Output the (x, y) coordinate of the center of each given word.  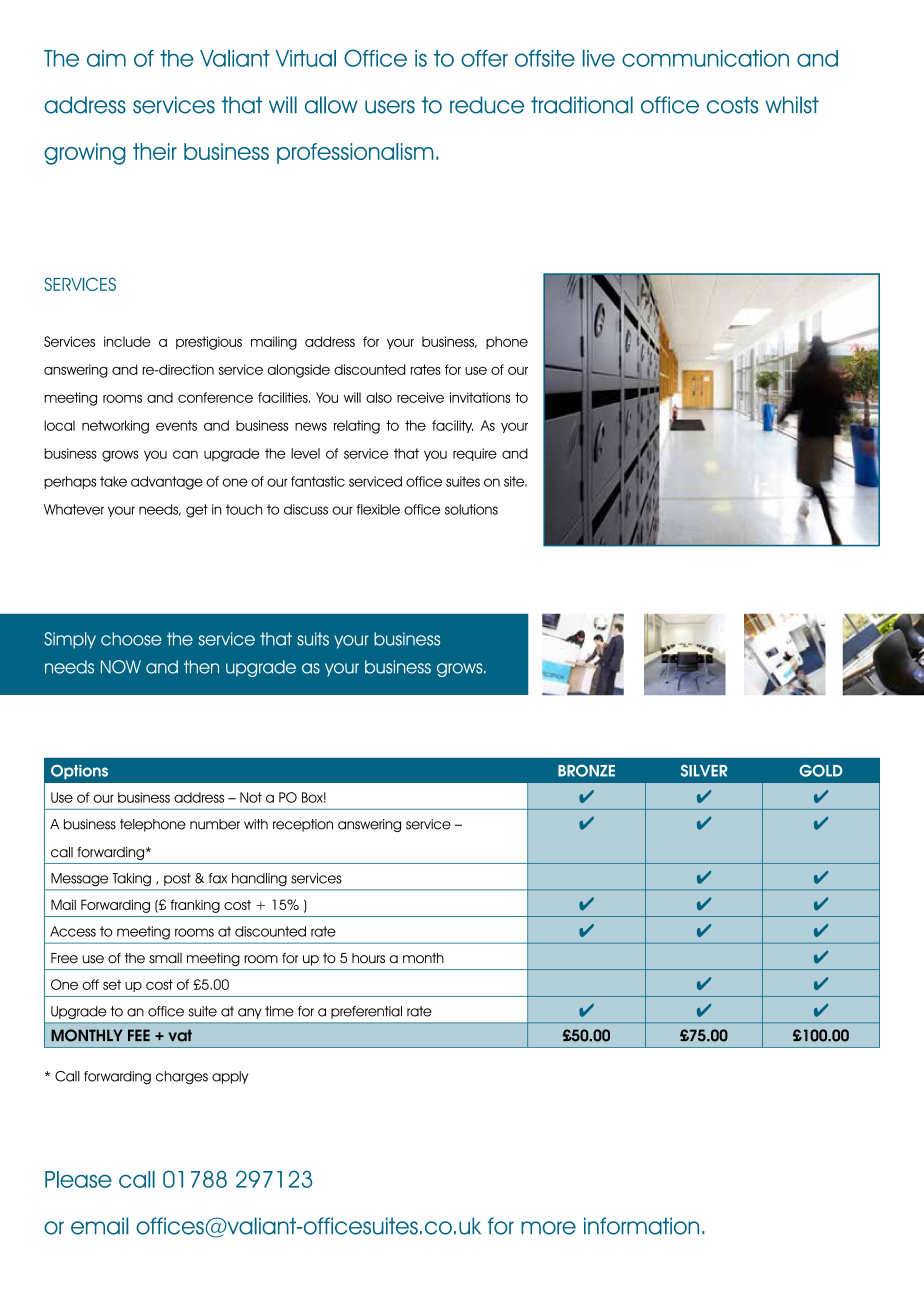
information (641, 1226)
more (548, 1228)
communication (705, 58)
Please (78, 1179)
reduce (487, 105)
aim (106, 58)
